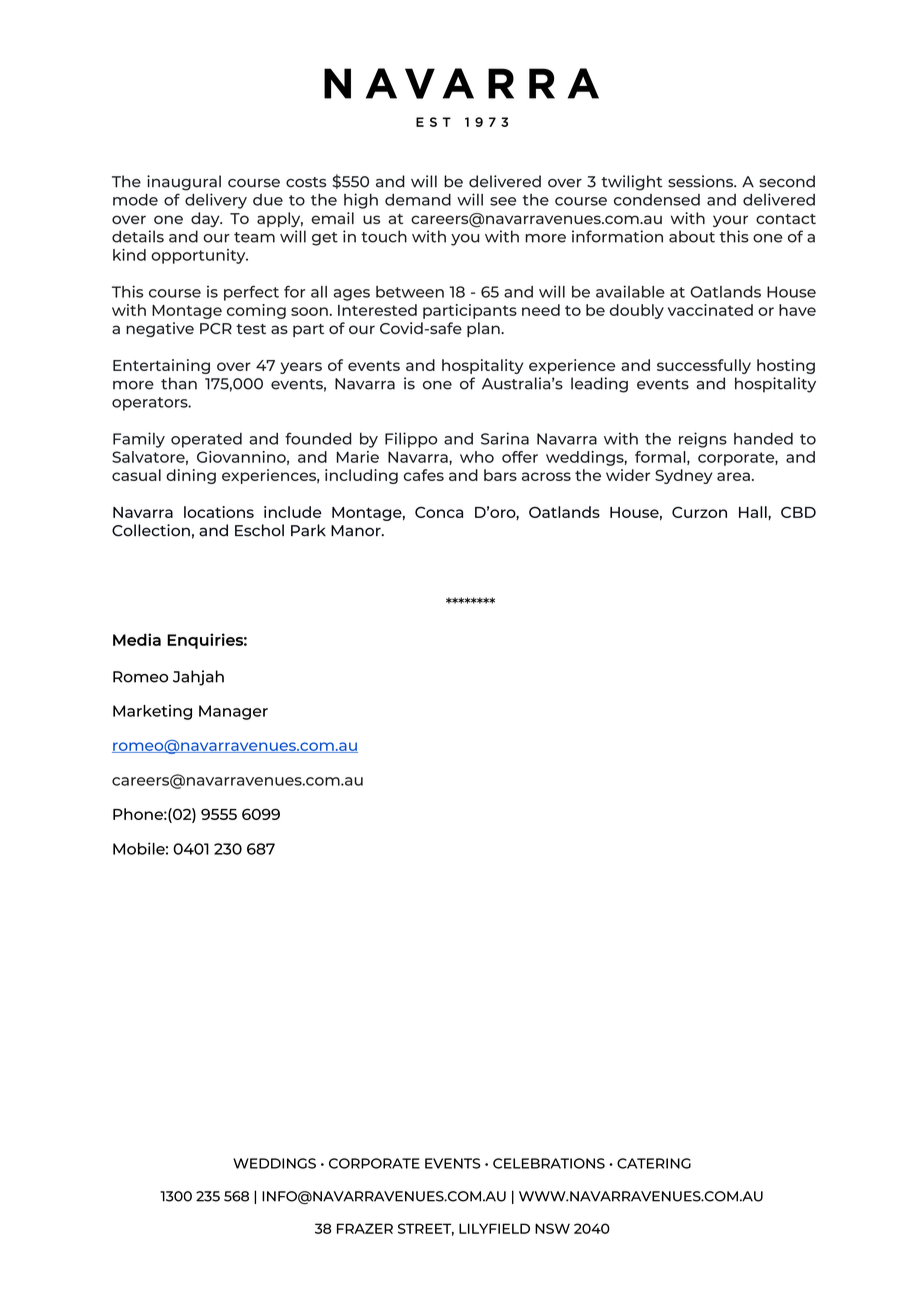 The image size is (924, 1308). Describe the element at coordinates (699, 512) in the screenshot. I see `Curzon` at that location.
